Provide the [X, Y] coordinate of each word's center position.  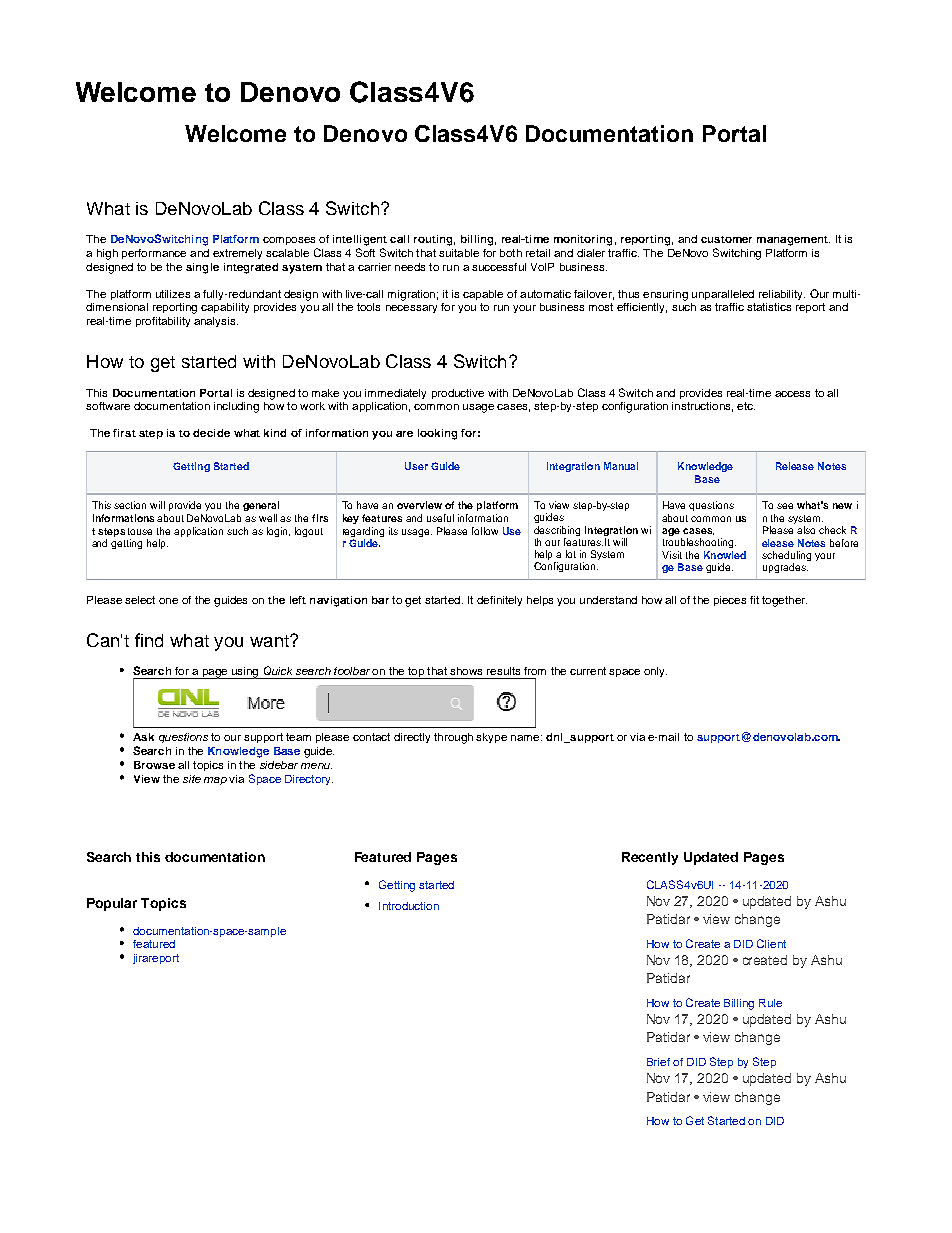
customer [726, 239]
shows [466, 671]
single [202, 268]
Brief [658, 1062]
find [149, 640]
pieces [730, 601]
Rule [770, 1003]
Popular [112, 904]
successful [499, 267]
